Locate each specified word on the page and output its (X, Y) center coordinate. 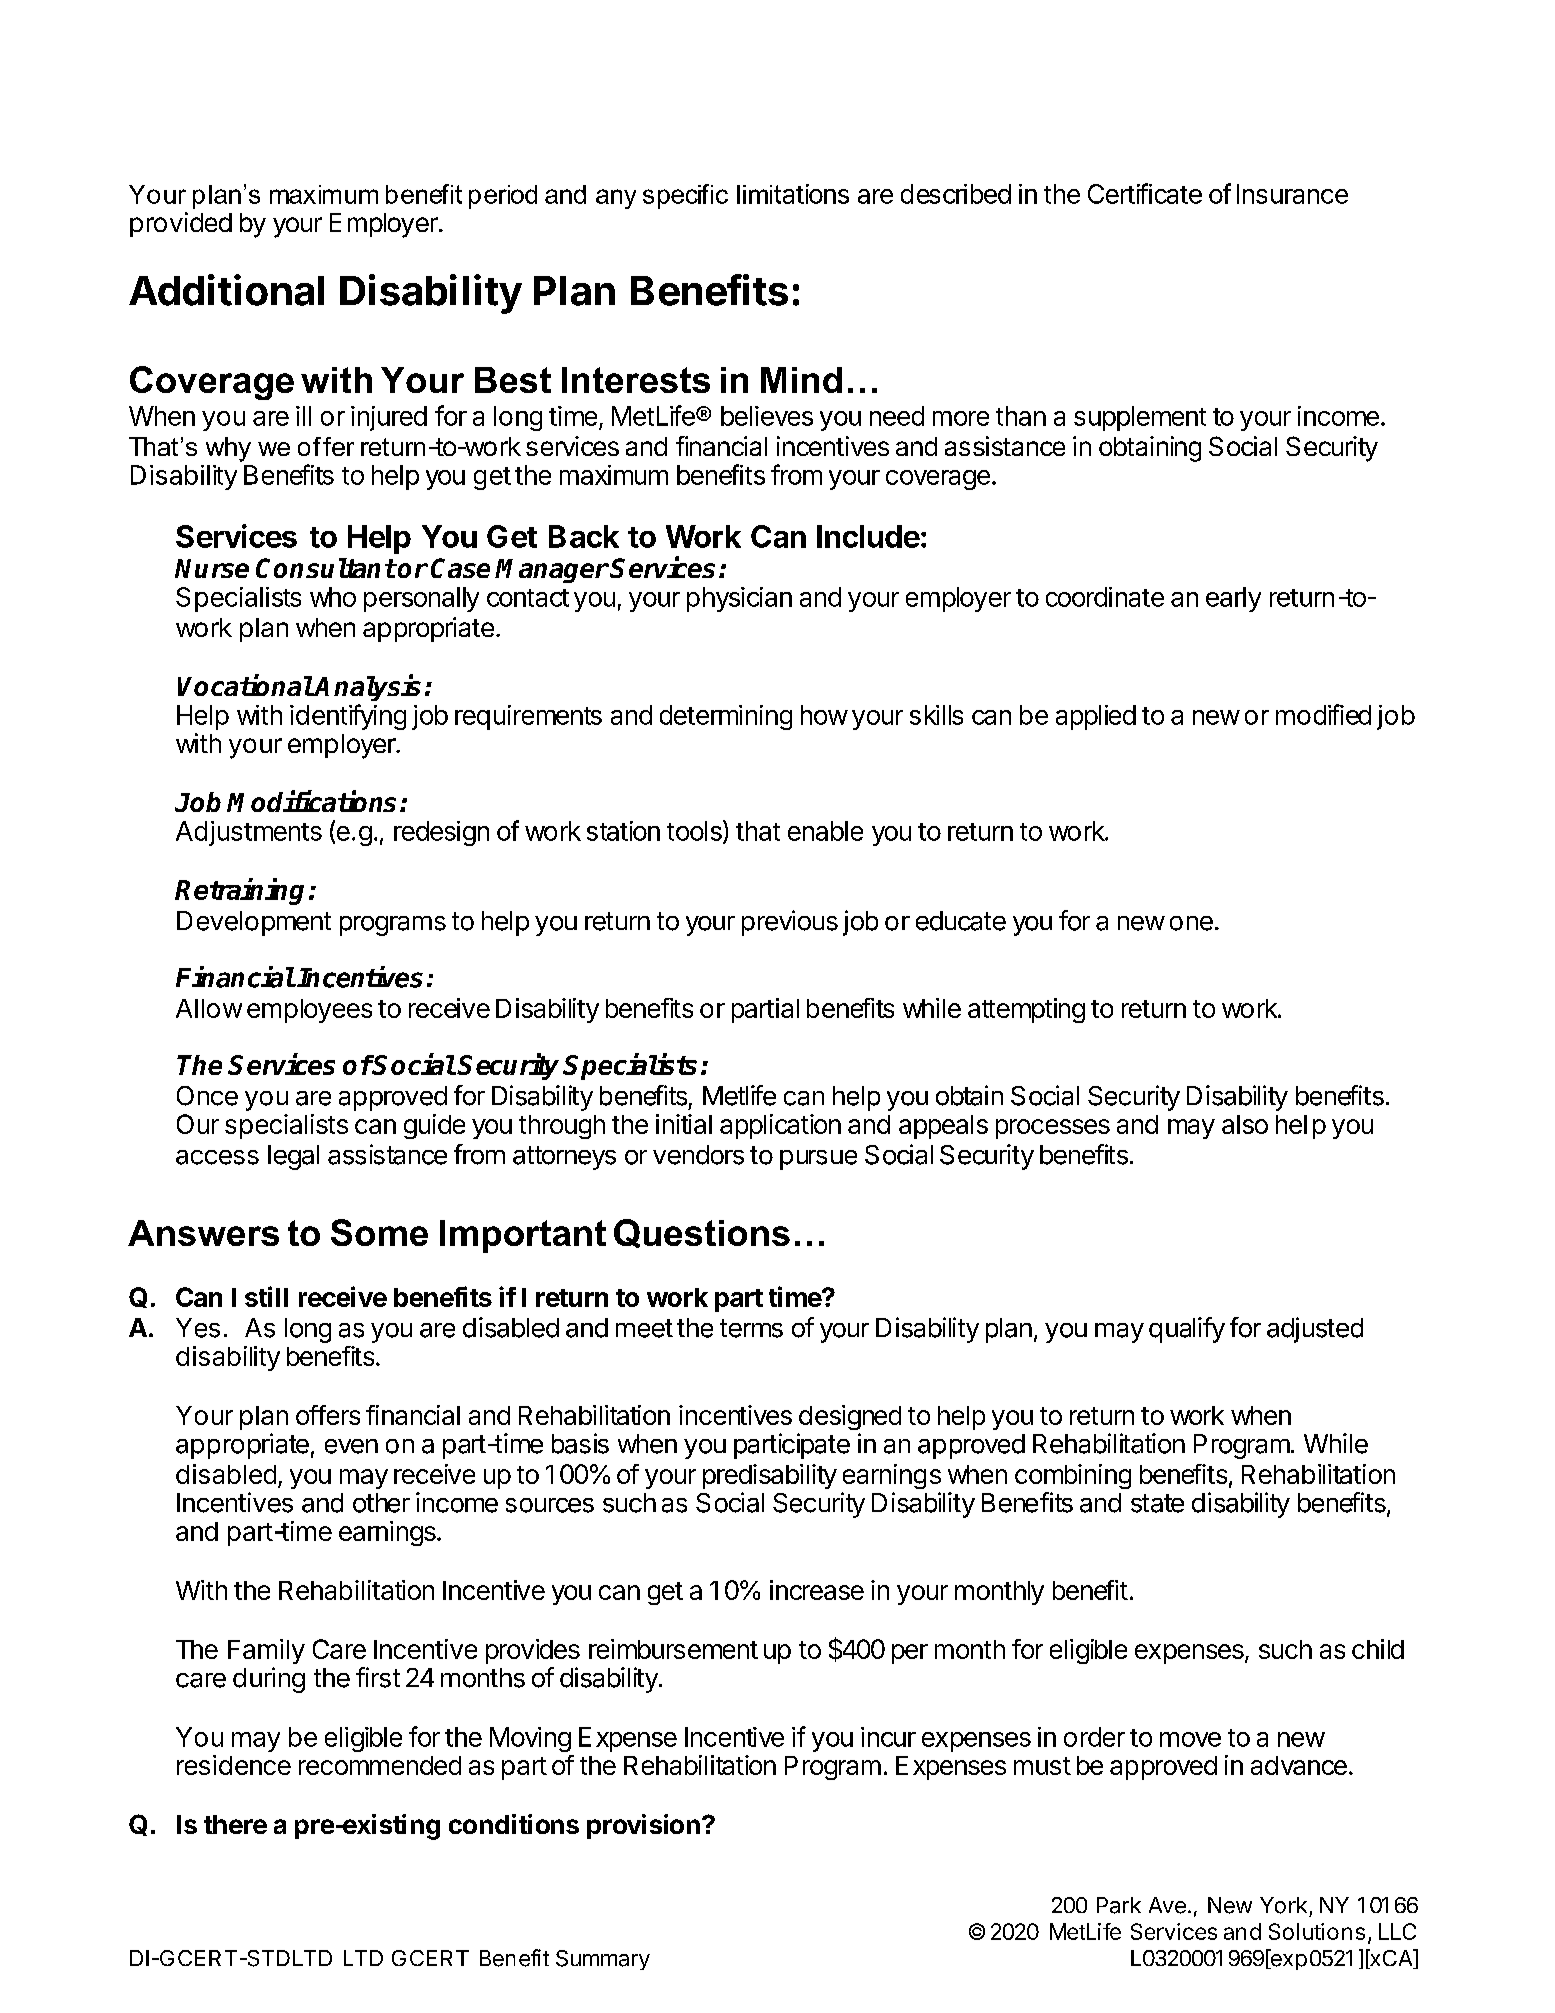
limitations (793, 194)
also (1245, 1124)
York (1283, 1905)
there (235, 1824)
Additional (226, 290)
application (780, 1126)
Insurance (1292, 194)
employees (309, 1011)
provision (643, 1826)
